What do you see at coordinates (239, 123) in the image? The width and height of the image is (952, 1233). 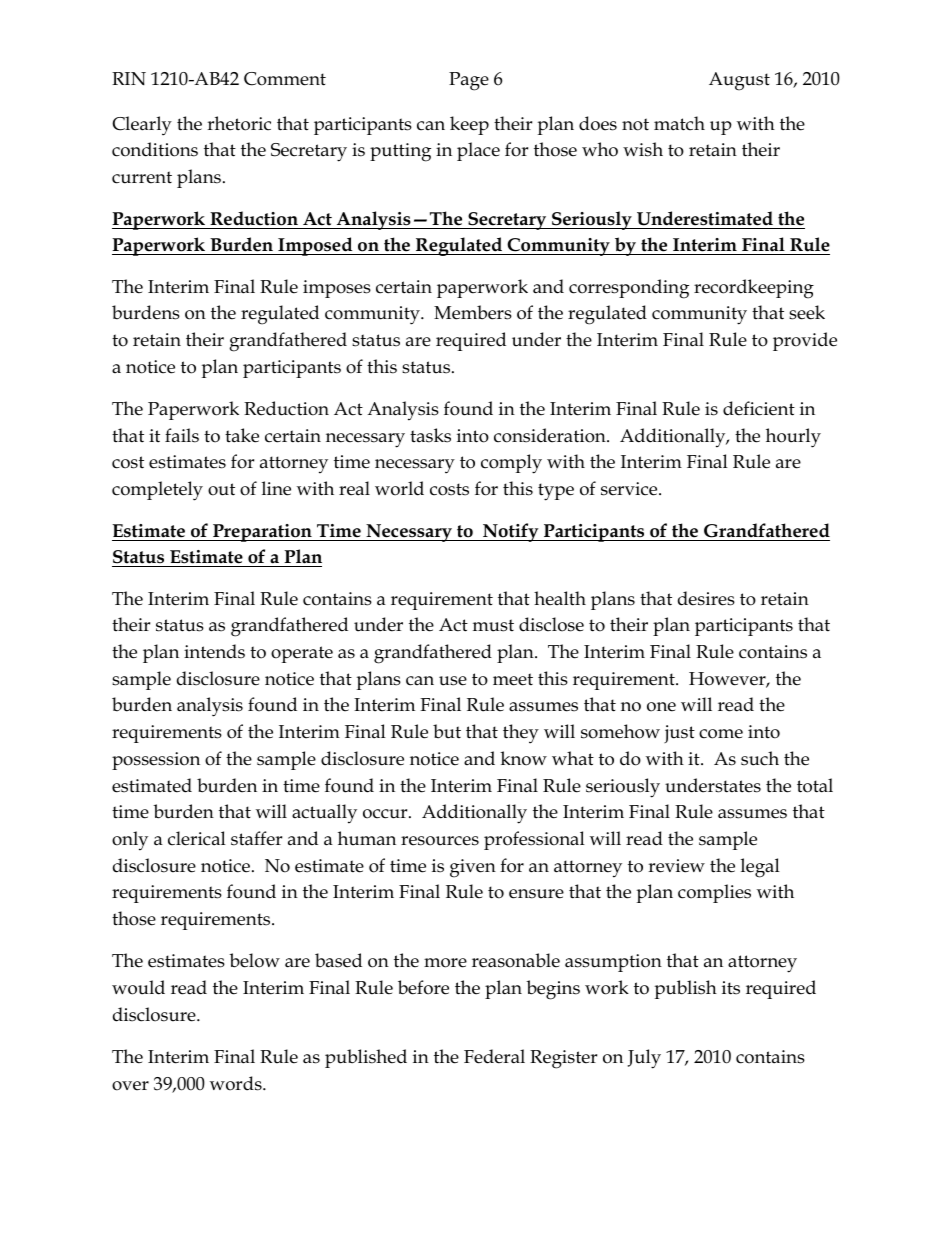 I see `rhetoric` at bounding box center [239, 123].
